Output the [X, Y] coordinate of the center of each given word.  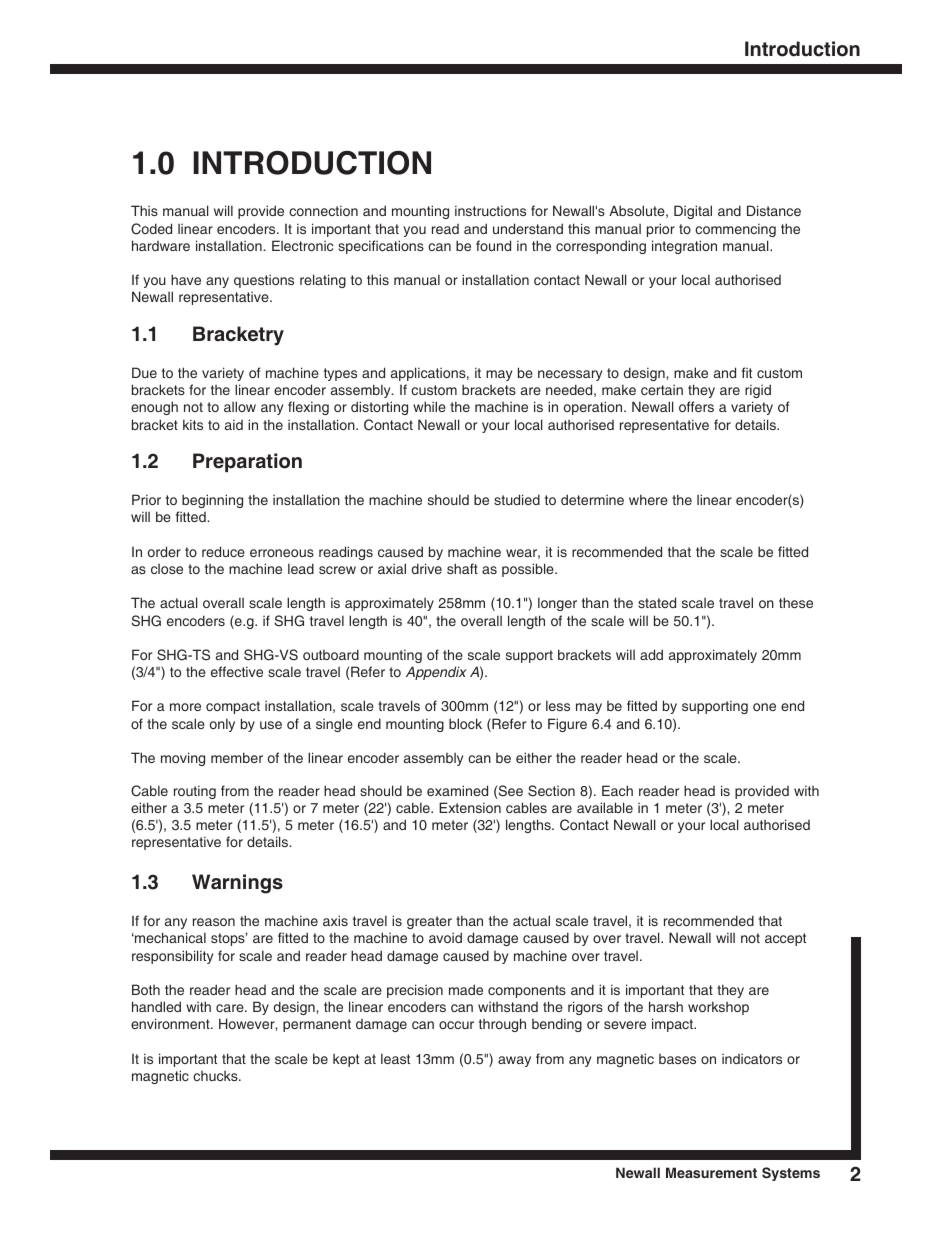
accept [785, 939]
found [493, 245]
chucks [216, 1076]
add [651, 654]
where [648, 499]
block [465, 723]
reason [214, 922]
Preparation [247, 462]
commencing [735, 230]
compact [233, 707]
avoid [445, 937]
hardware [161, 245]
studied [517, 499]
